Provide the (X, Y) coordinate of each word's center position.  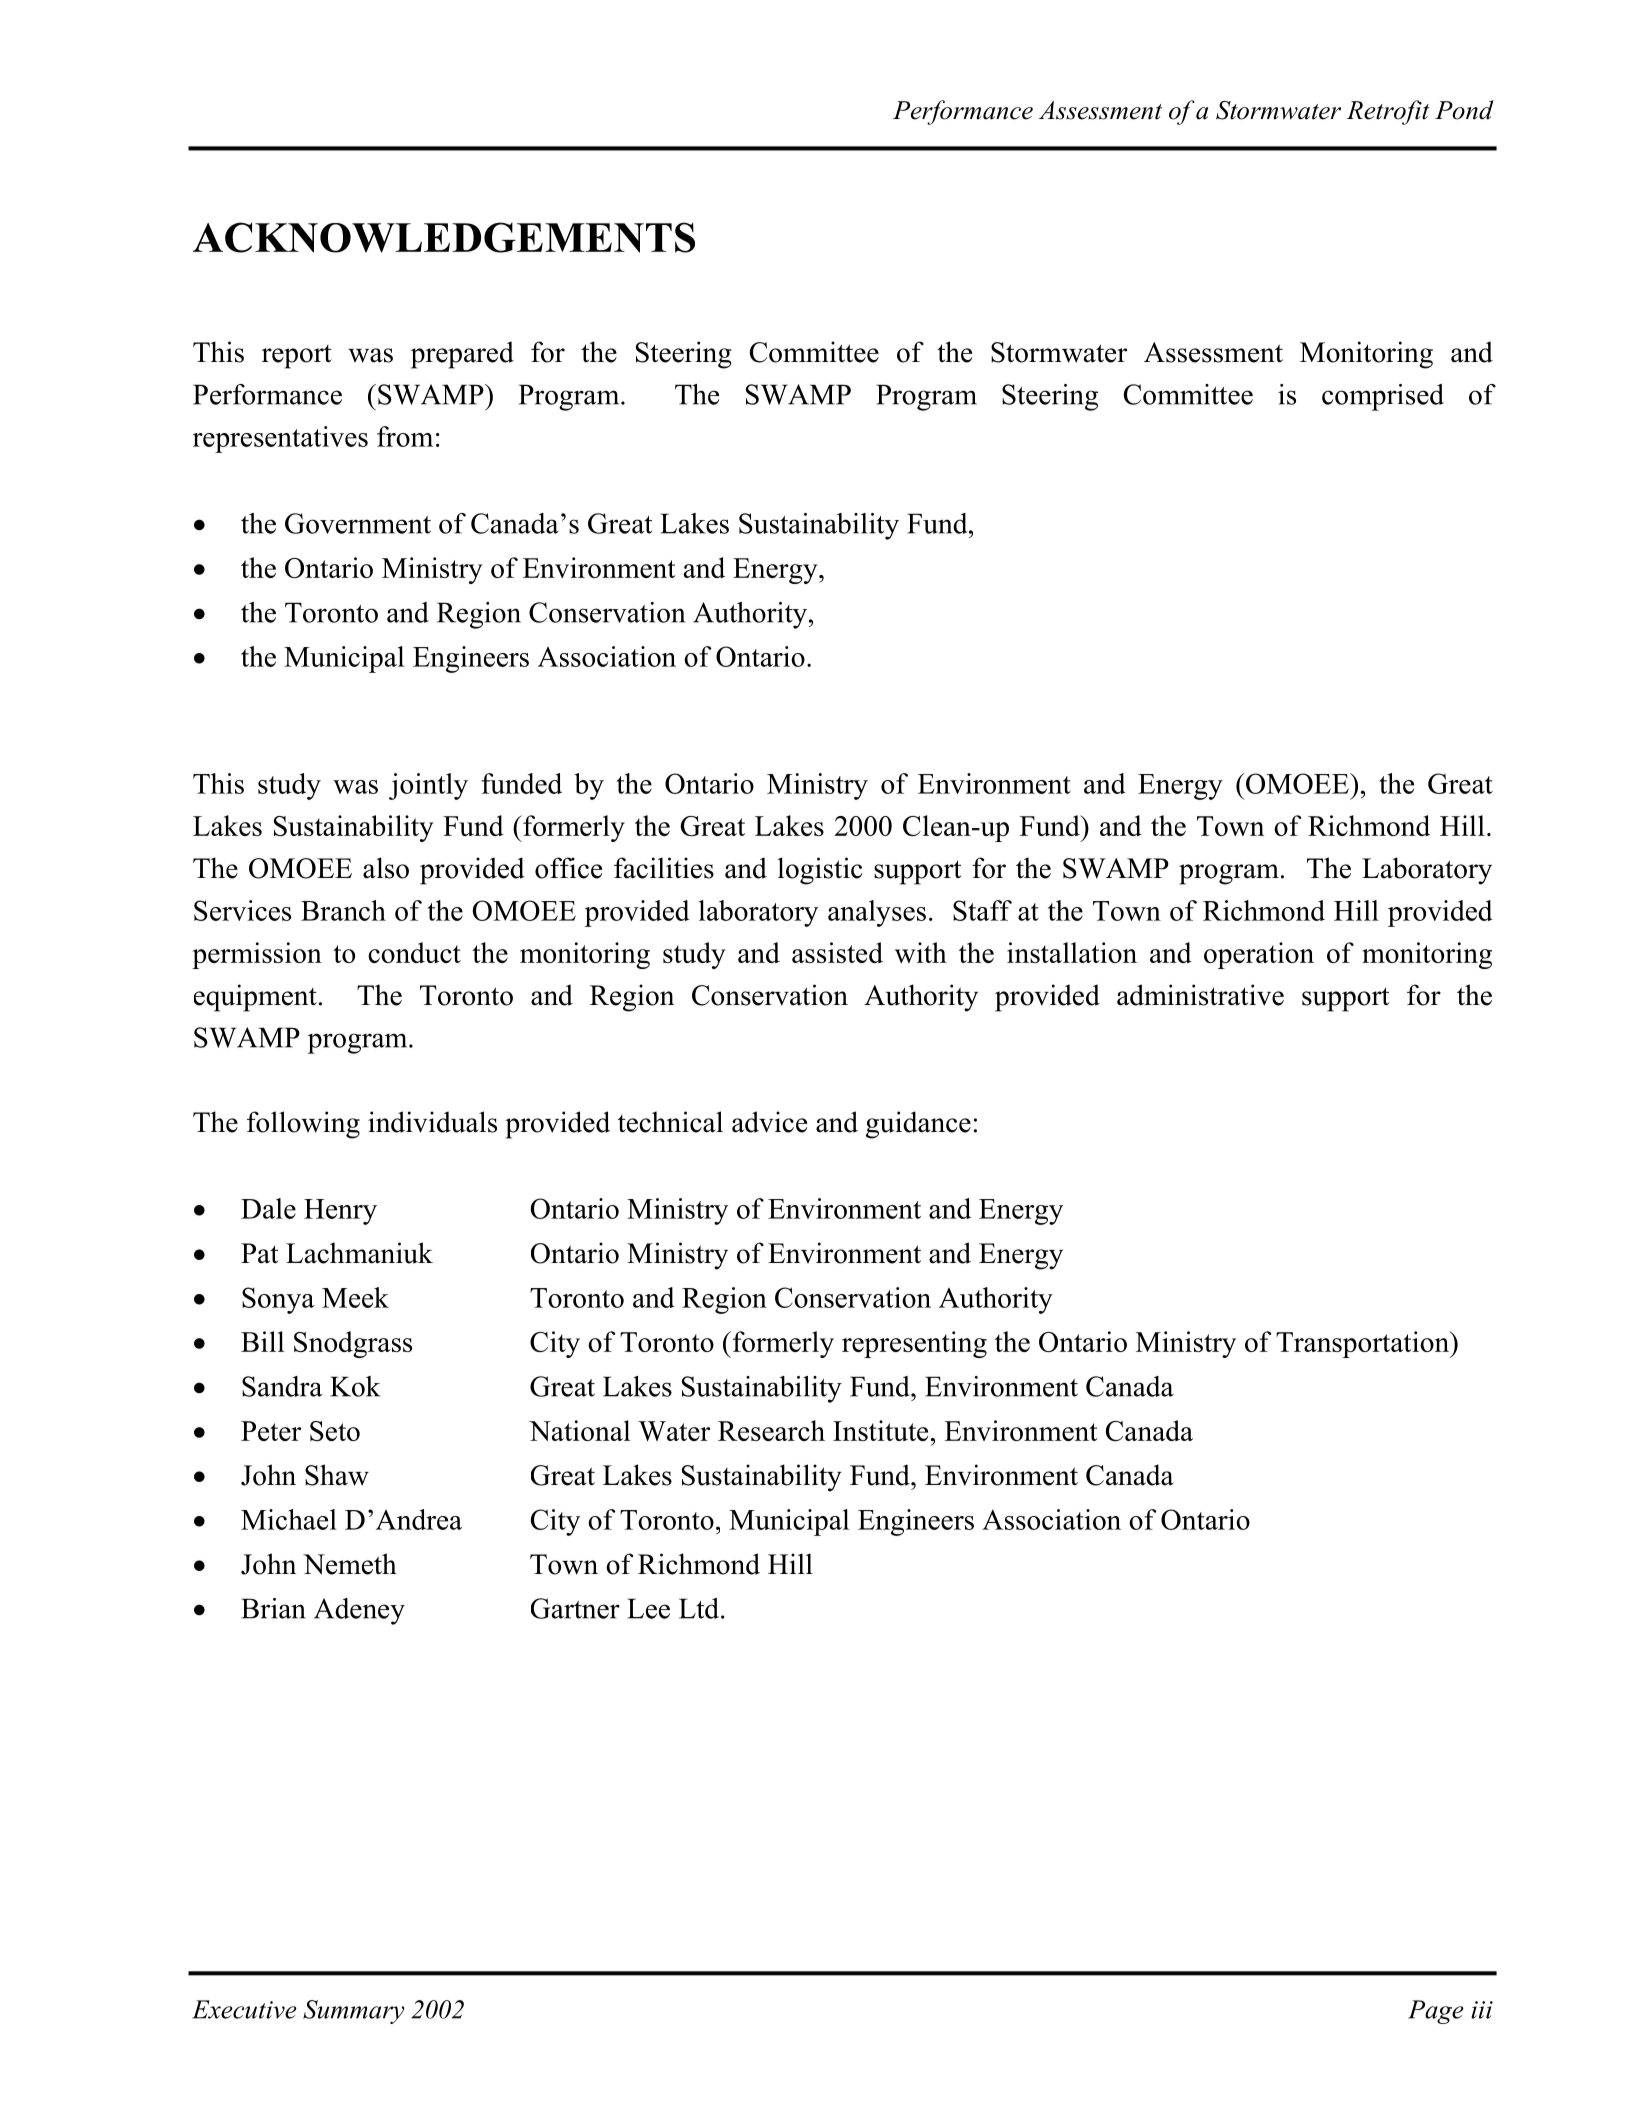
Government (358, 523)
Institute (880, 1430)
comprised (1383, 397)
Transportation (1363, 1344)
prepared (462, 355)
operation (1259, 955)
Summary (354, 2012)
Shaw (337, 1475)
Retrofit (1388, 112)
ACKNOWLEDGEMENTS (444, 237)
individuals (432, 1122)
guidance (918, 1125)
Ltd (700, 1608)
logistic (820, 871)
